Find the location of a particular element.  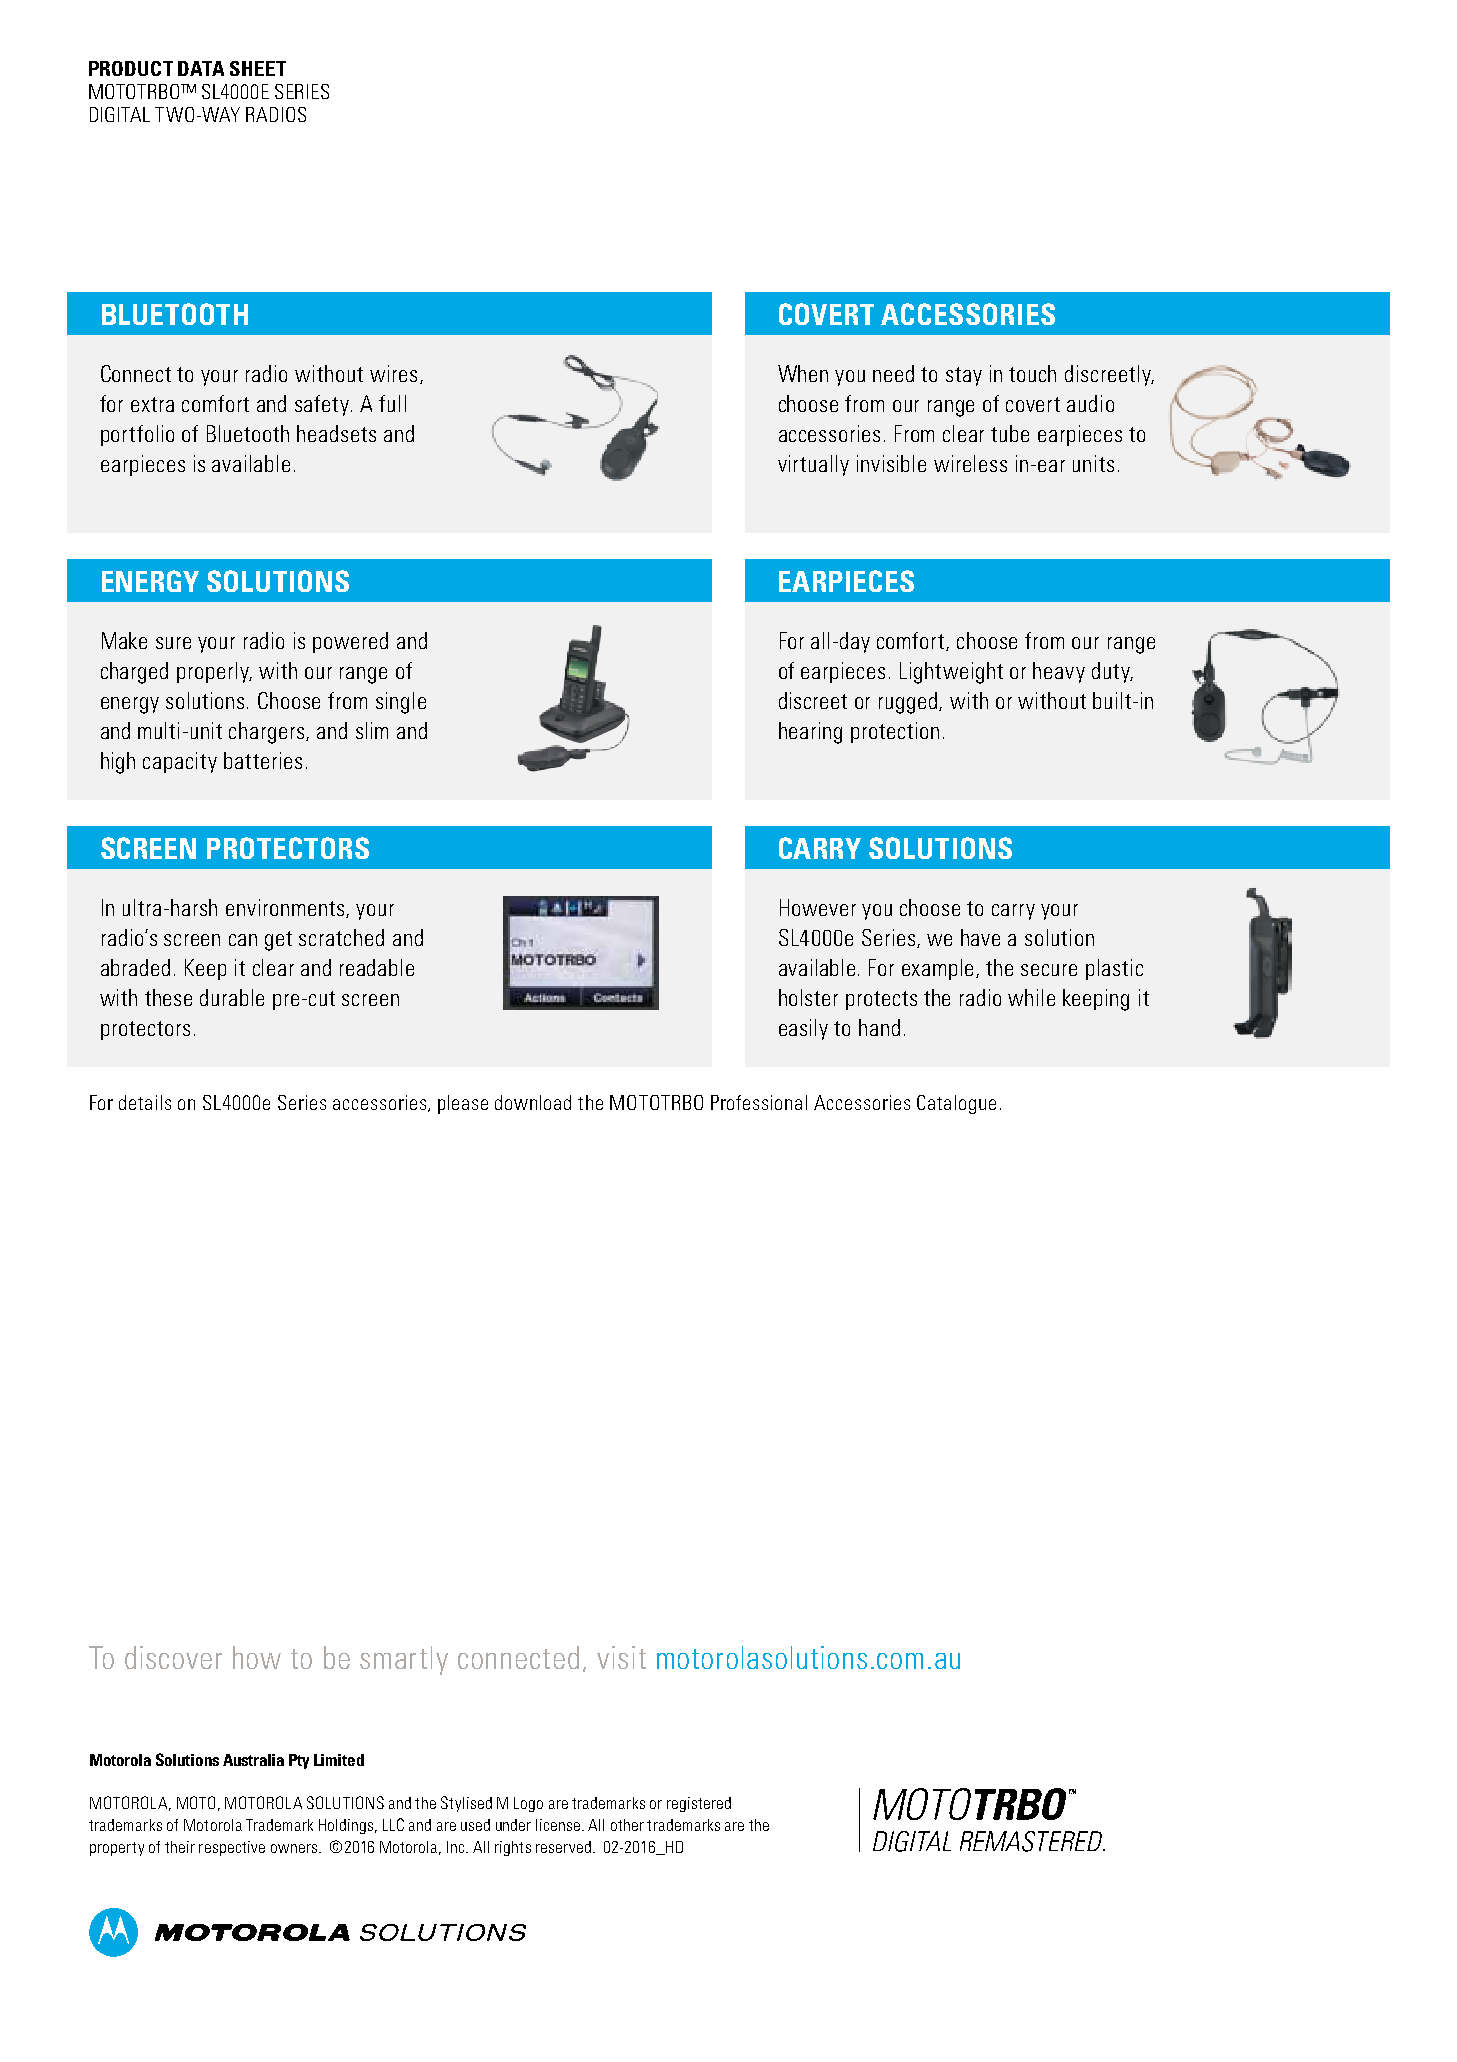

Australia is located at coordinates (253, 1760).
